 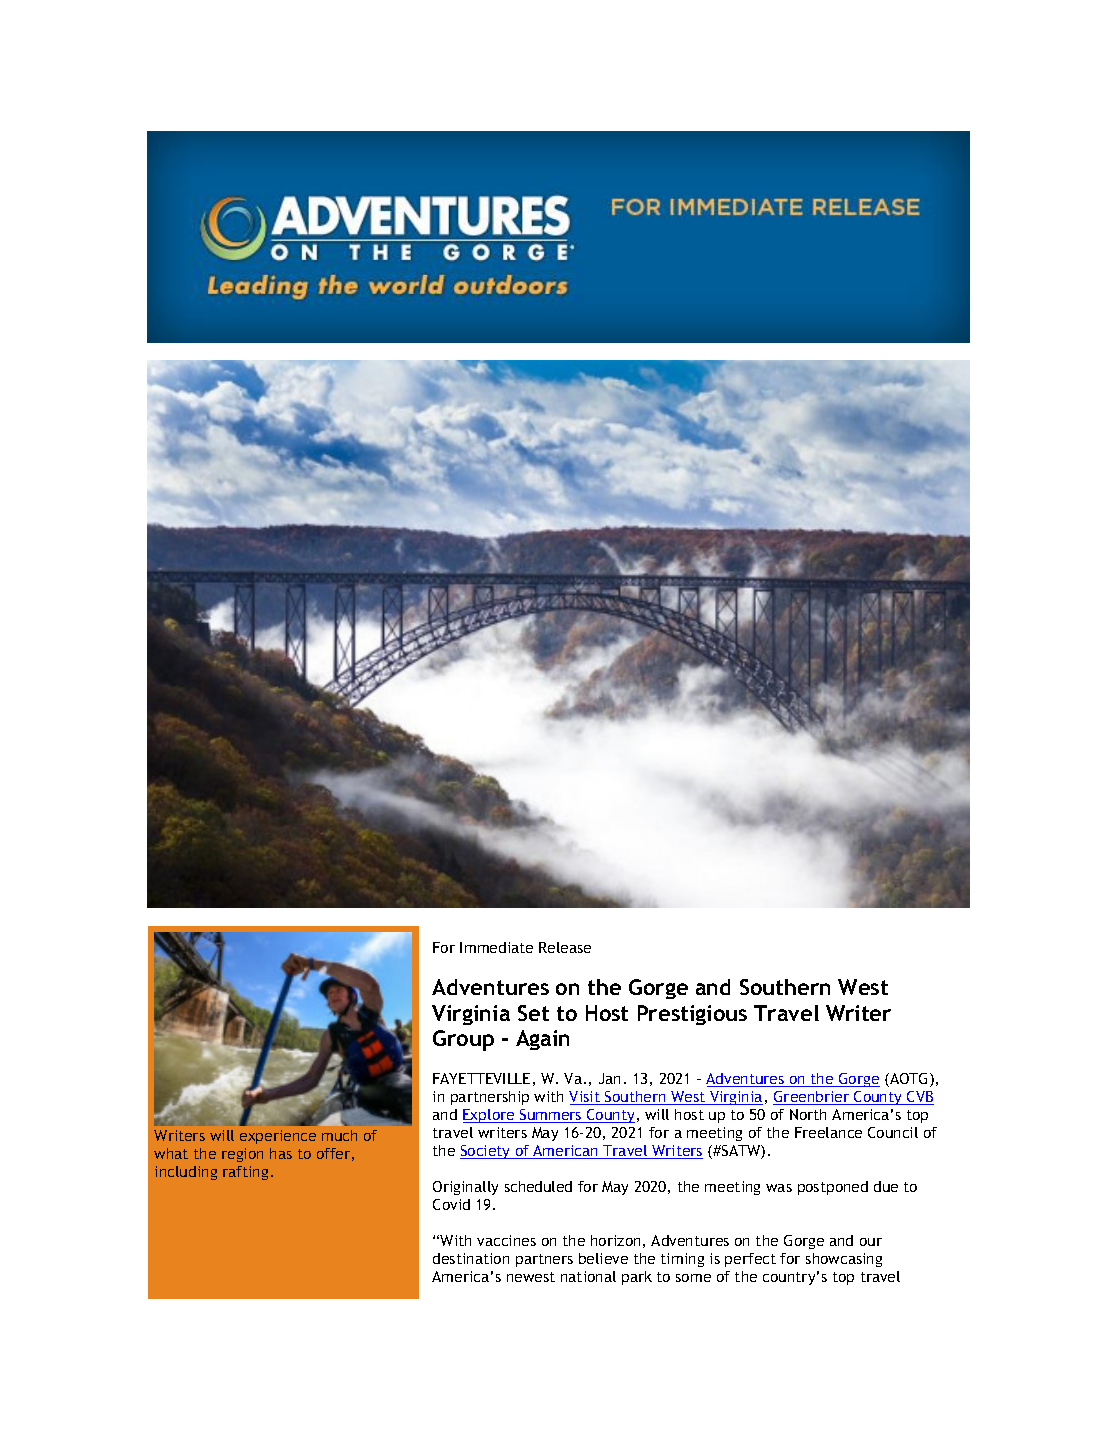 I want to click on Release, so click(x=565, y=947).
